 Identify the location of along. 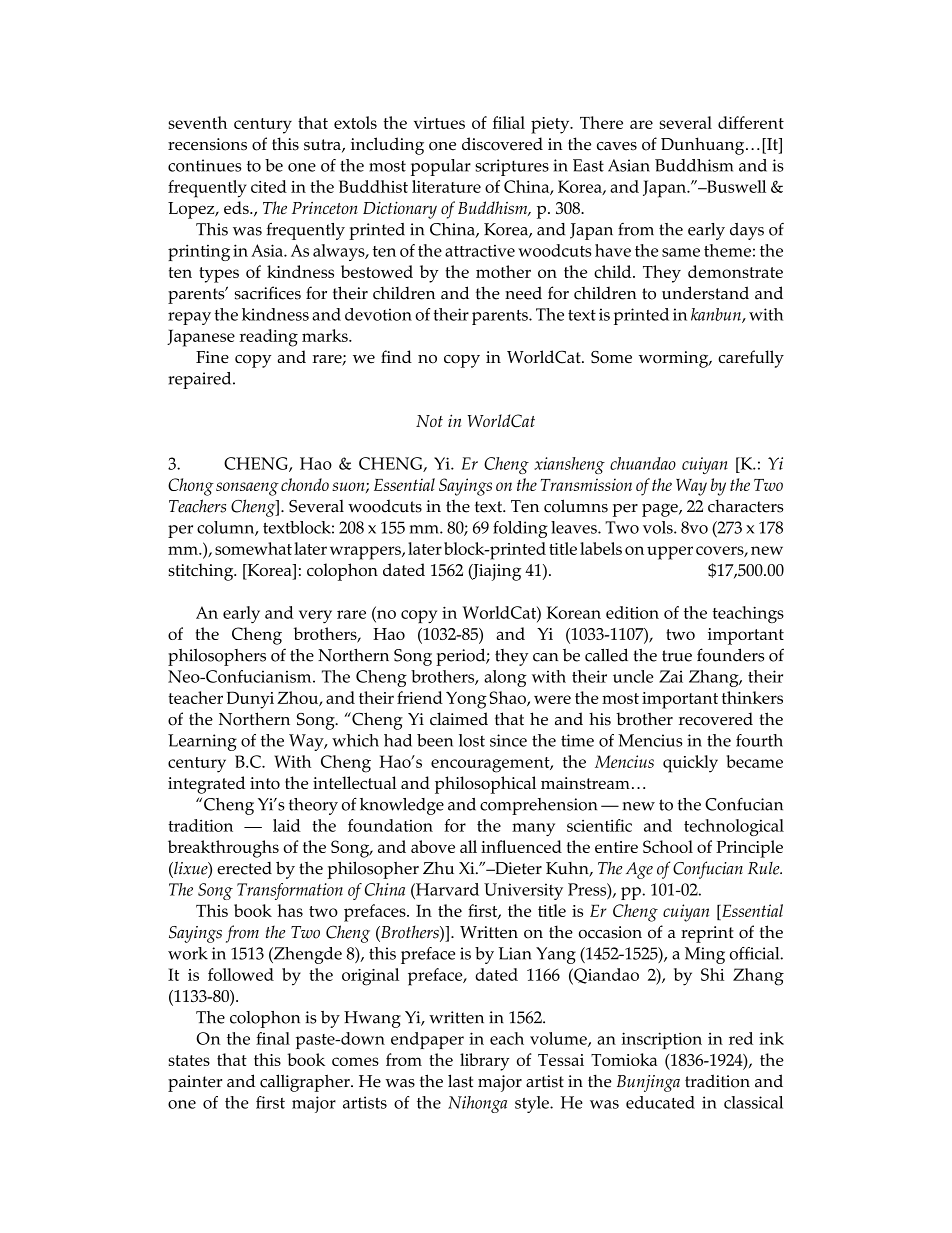
(505, 678).
